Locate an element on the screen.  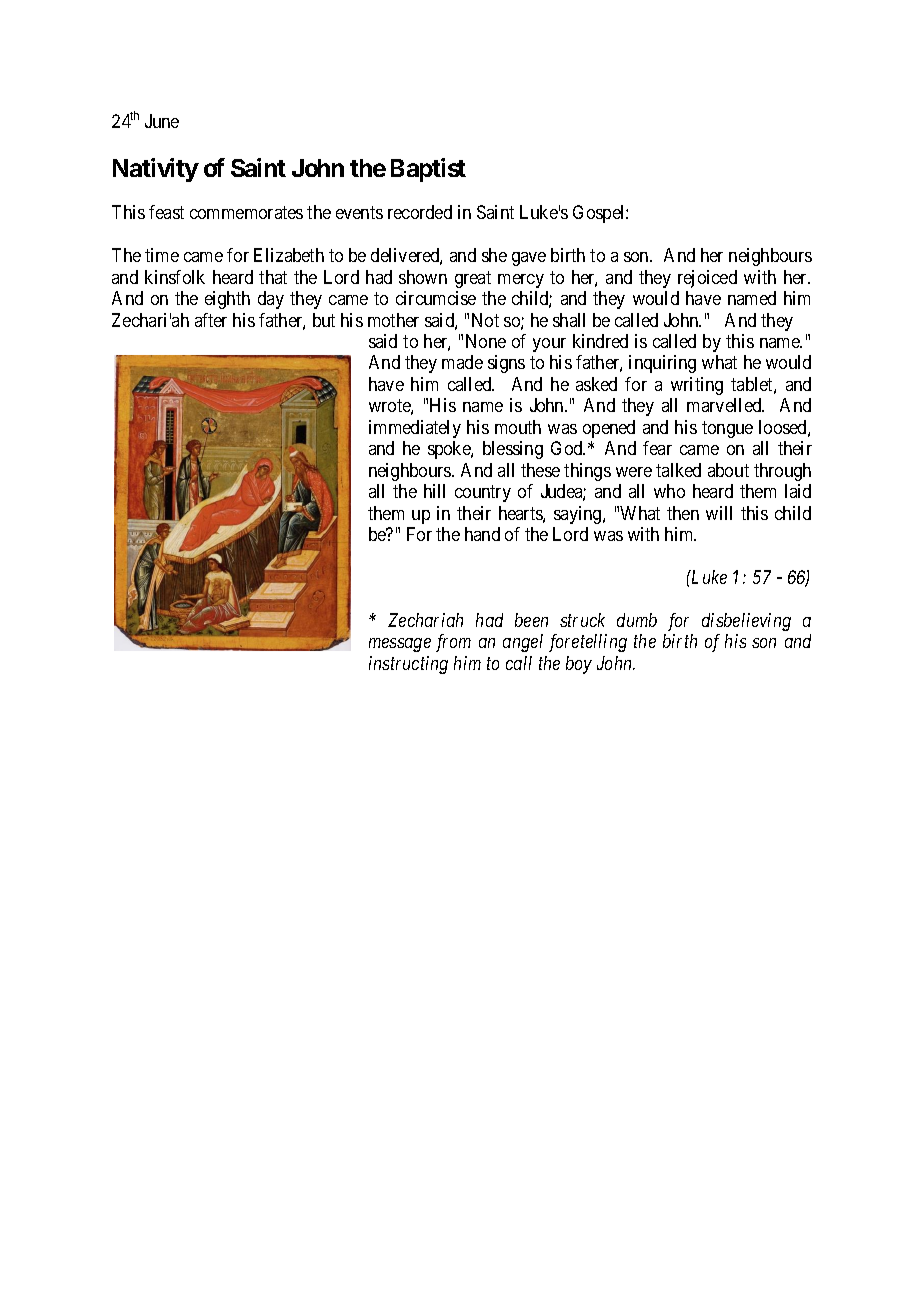
June is located at coordinates (162, 121).
